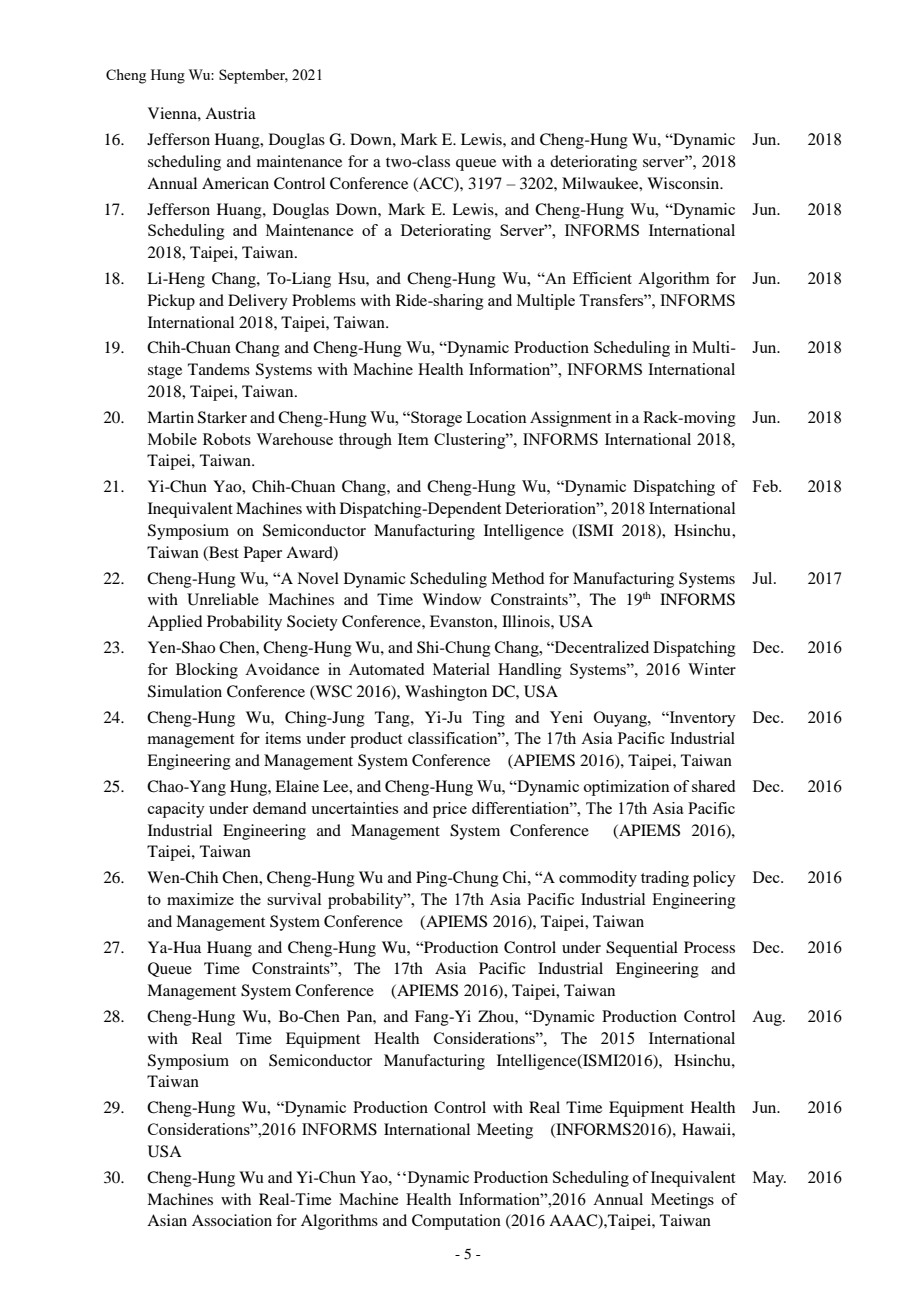 This screenshot has height=1308, width=924. Describe the element at coordinates (450, 810) in the screenshot. I see `price` at that location.
